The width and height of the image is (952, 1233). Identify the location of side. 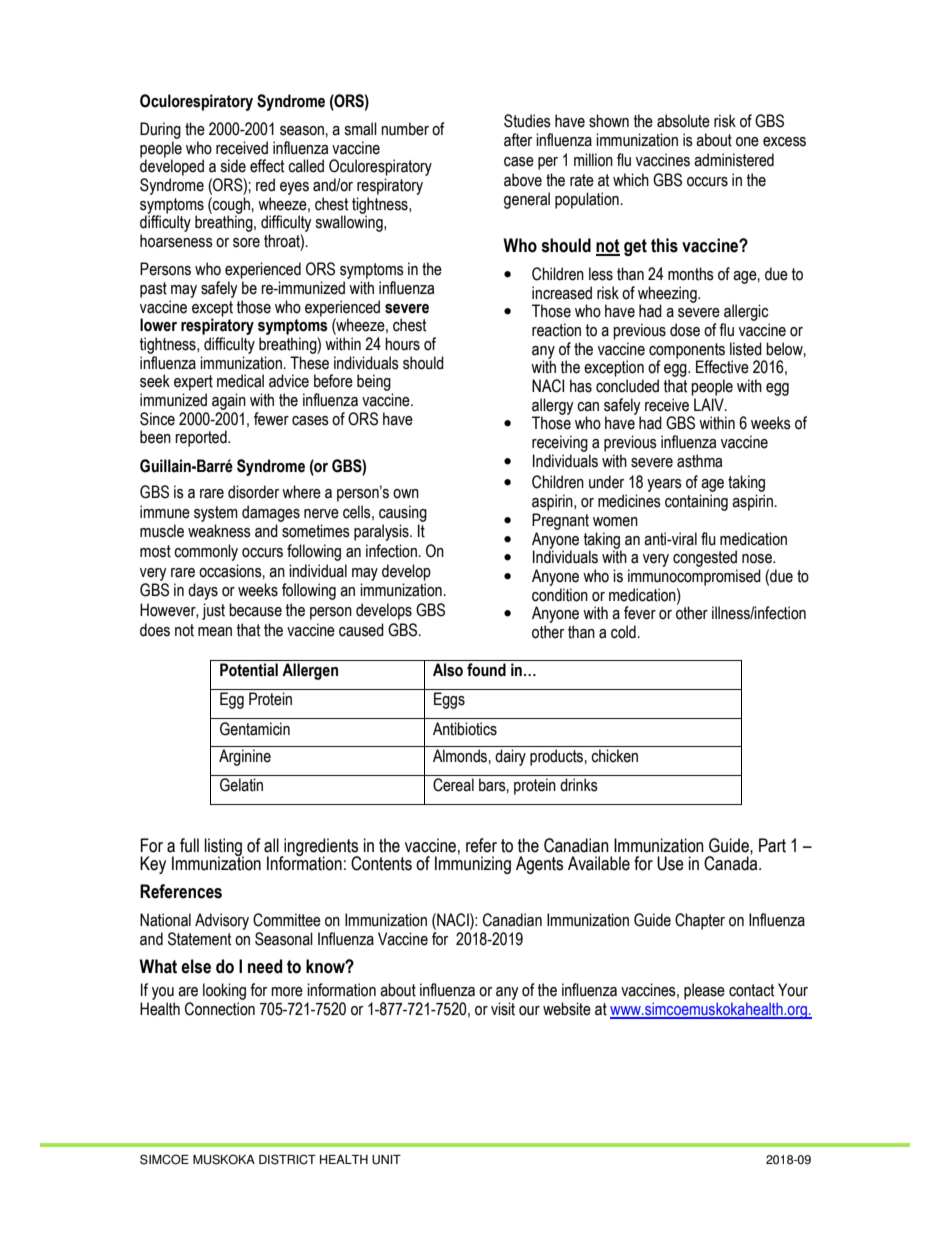
(233, 166).
